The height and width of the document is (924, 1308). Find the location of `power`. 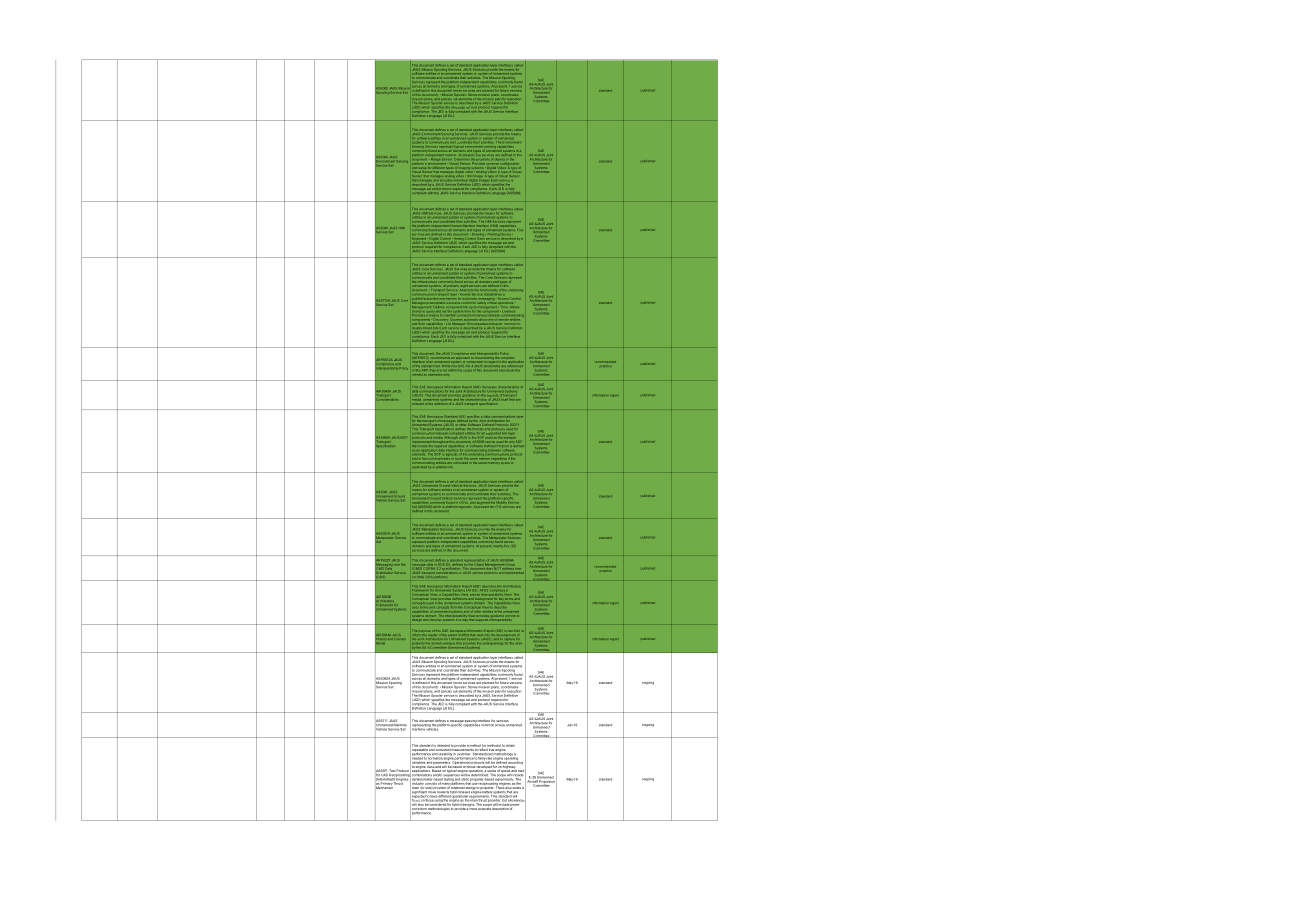

power is located at coordinates (514, 806).
